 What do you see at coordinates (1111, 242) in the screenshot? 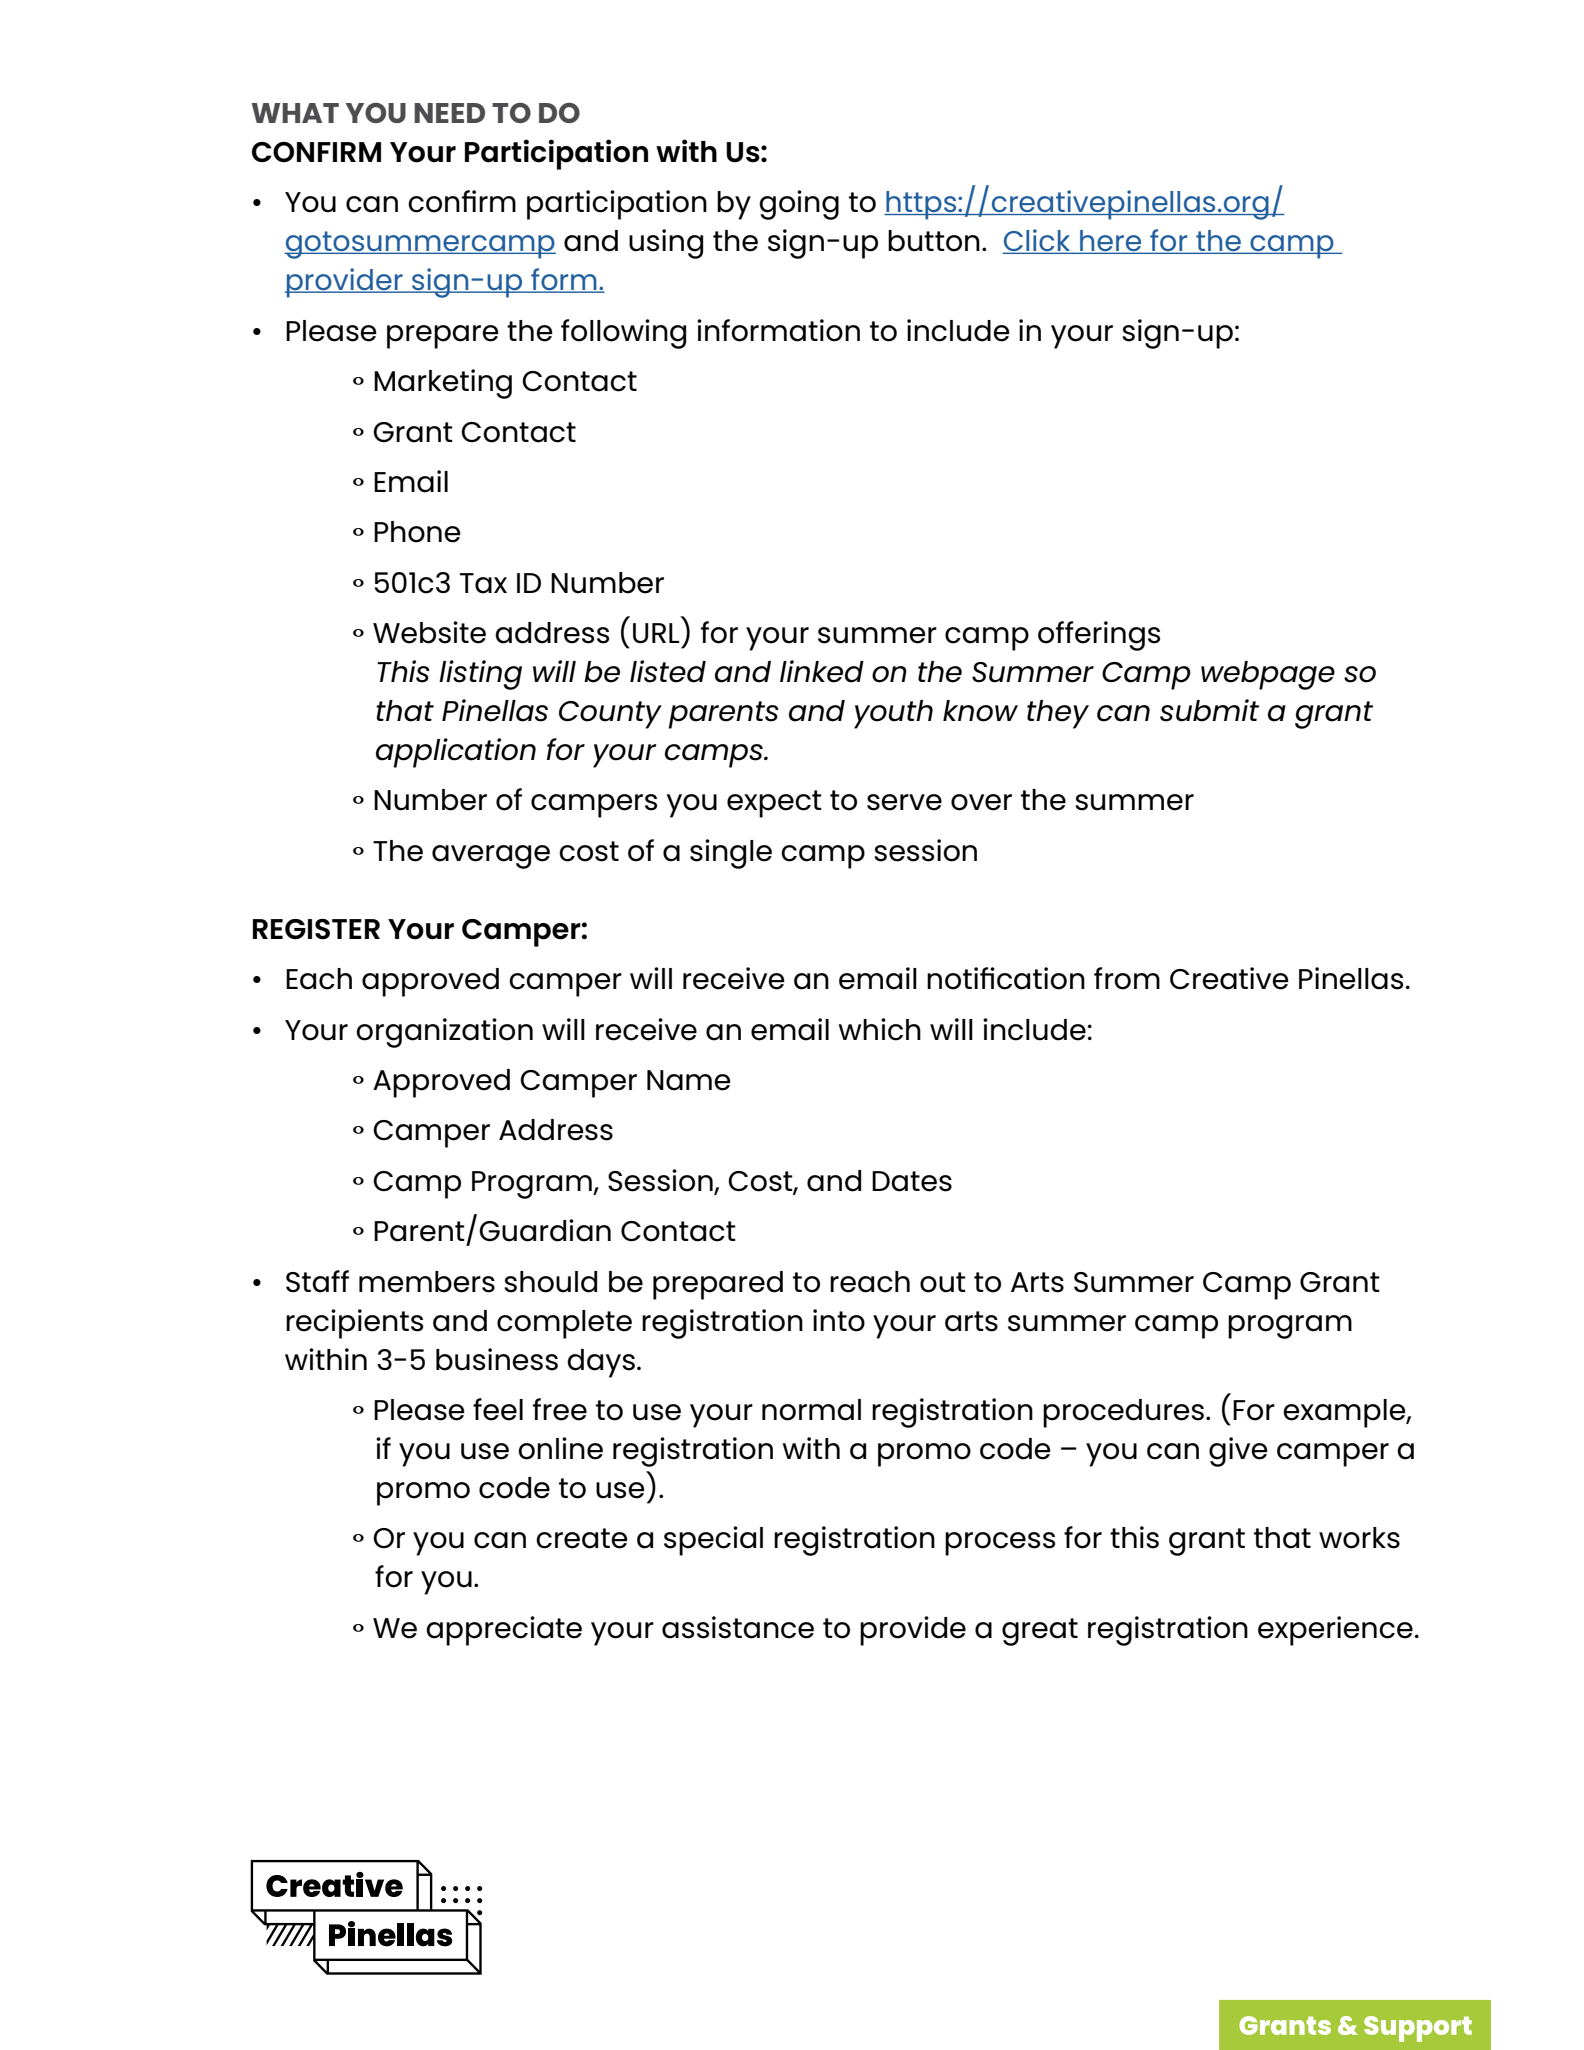
I see `here` at bounding box center [1111, 242].
